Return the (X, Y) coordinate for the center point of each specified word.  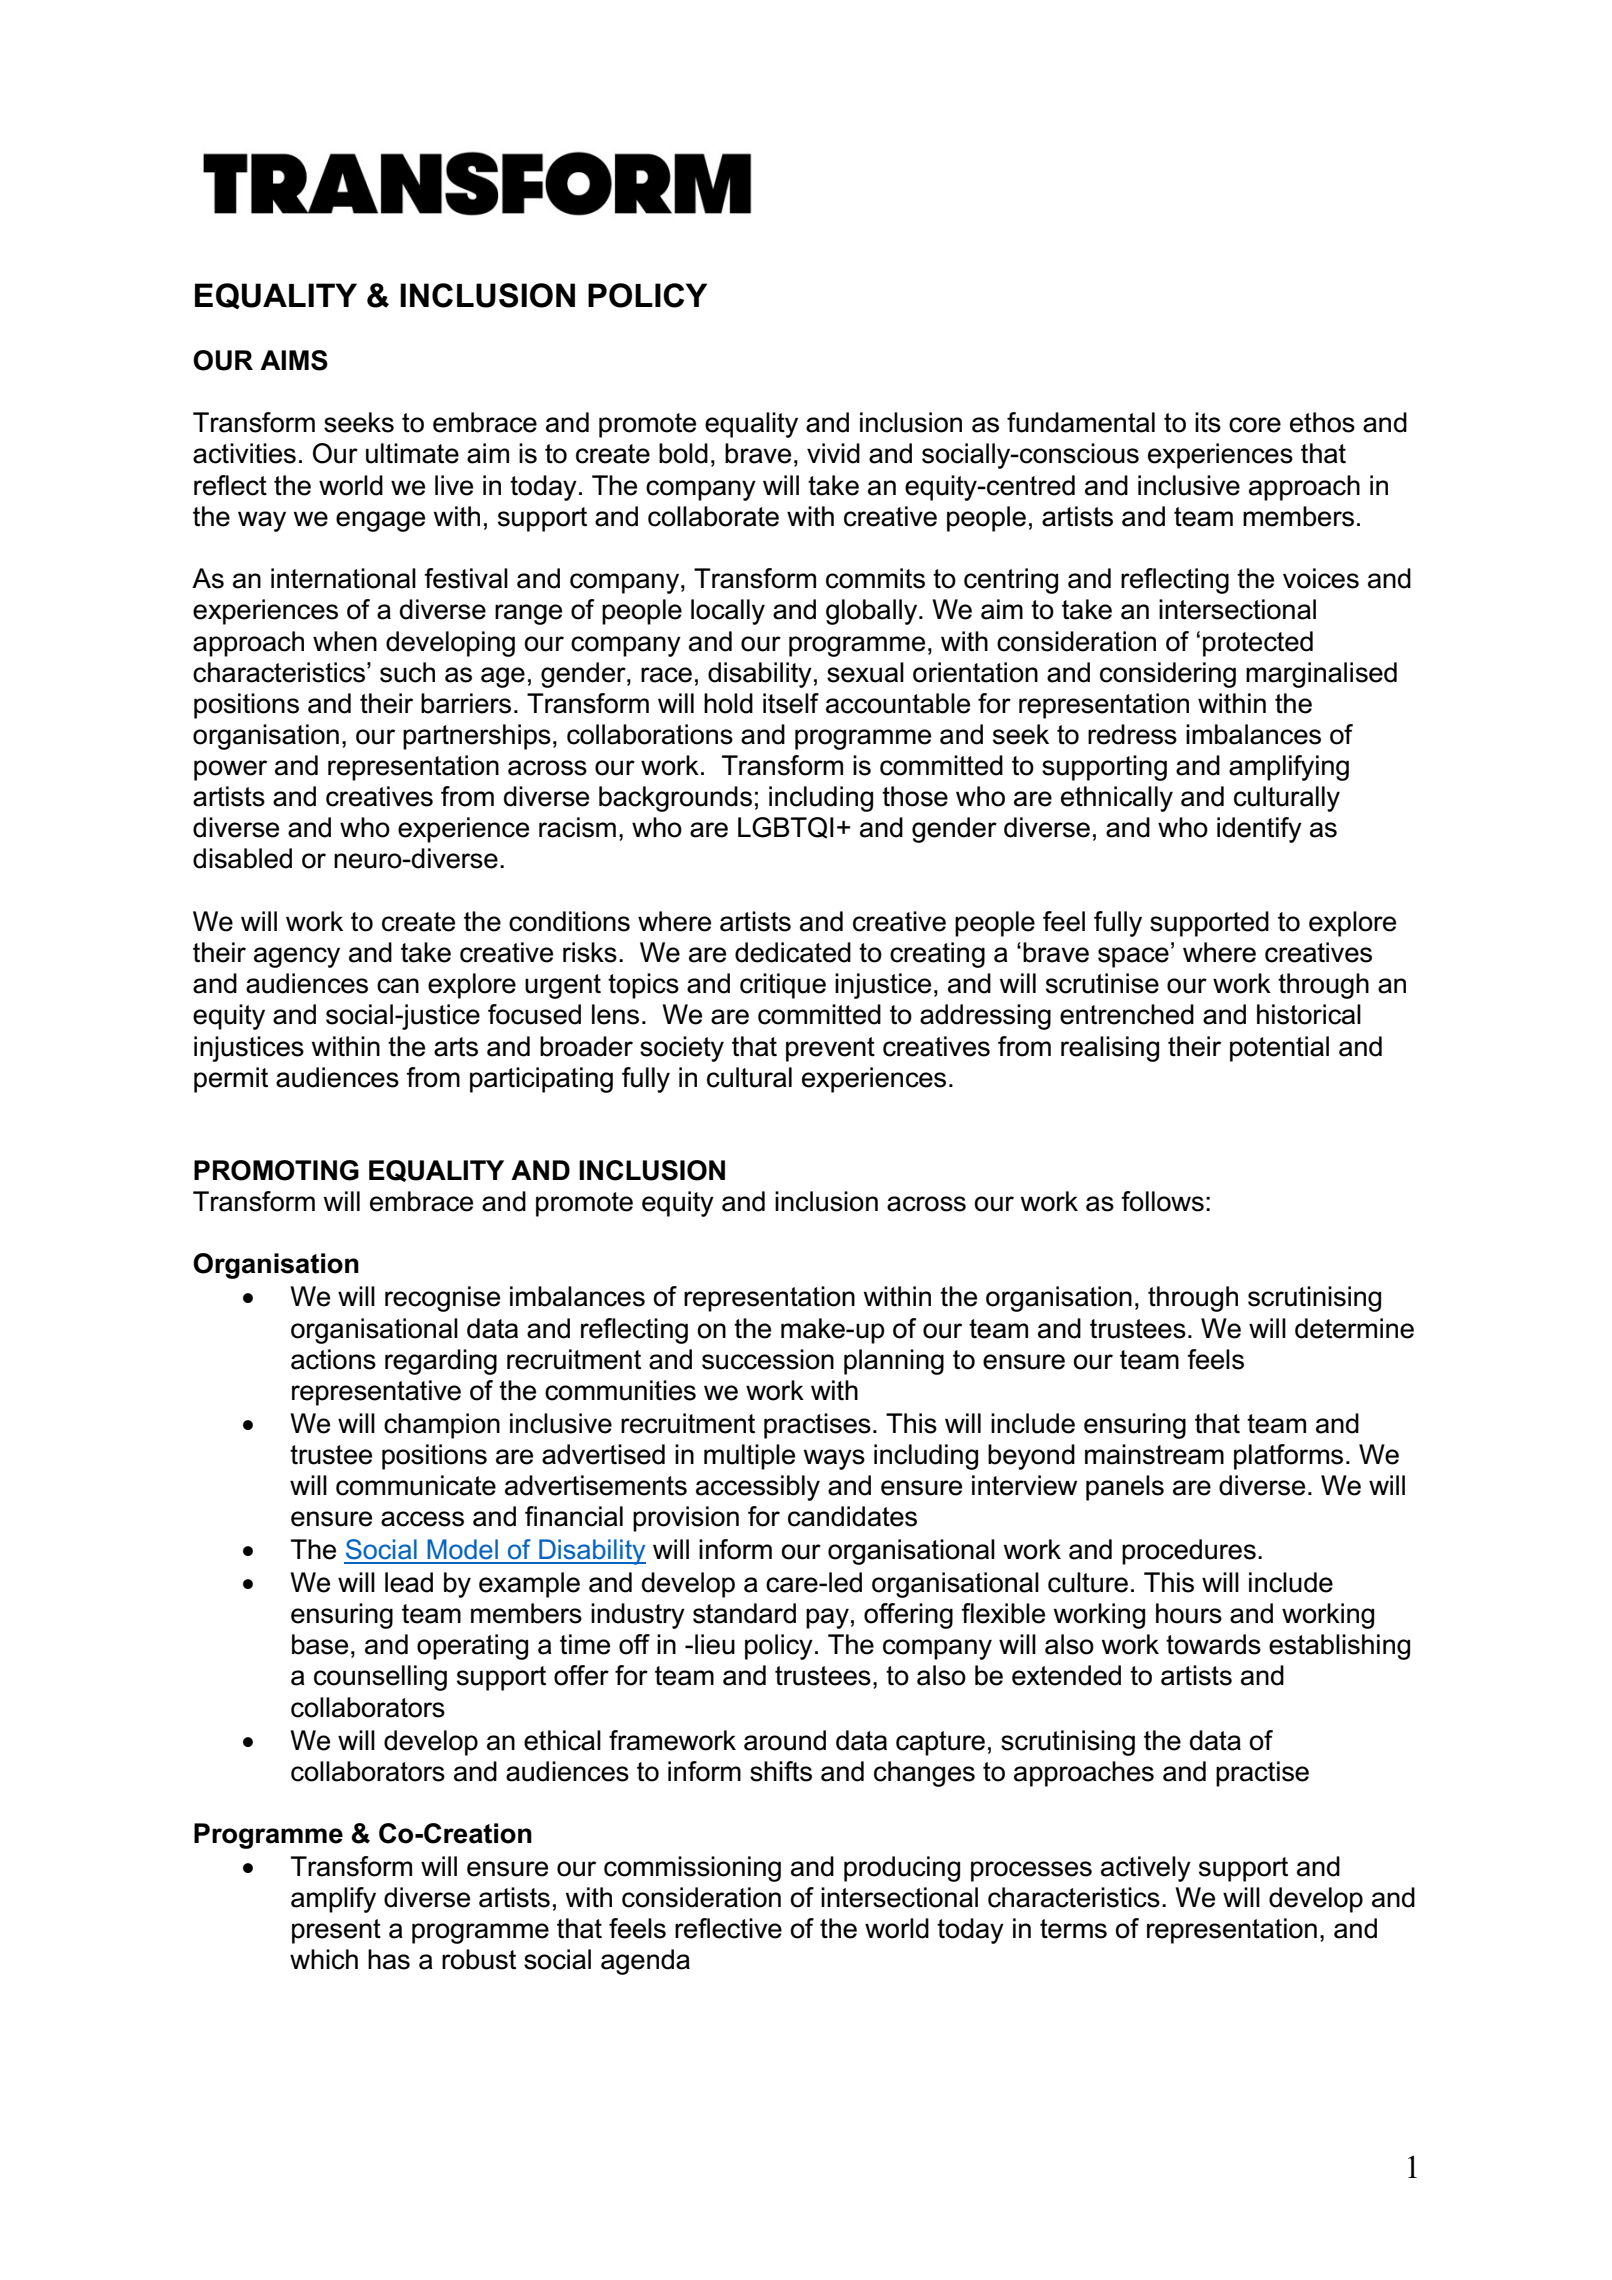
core (1255, 425)
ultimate (412, 453)
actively (1146, 1869)
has (389, 1959)
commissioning (692, 1869)
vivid (833, 453)
